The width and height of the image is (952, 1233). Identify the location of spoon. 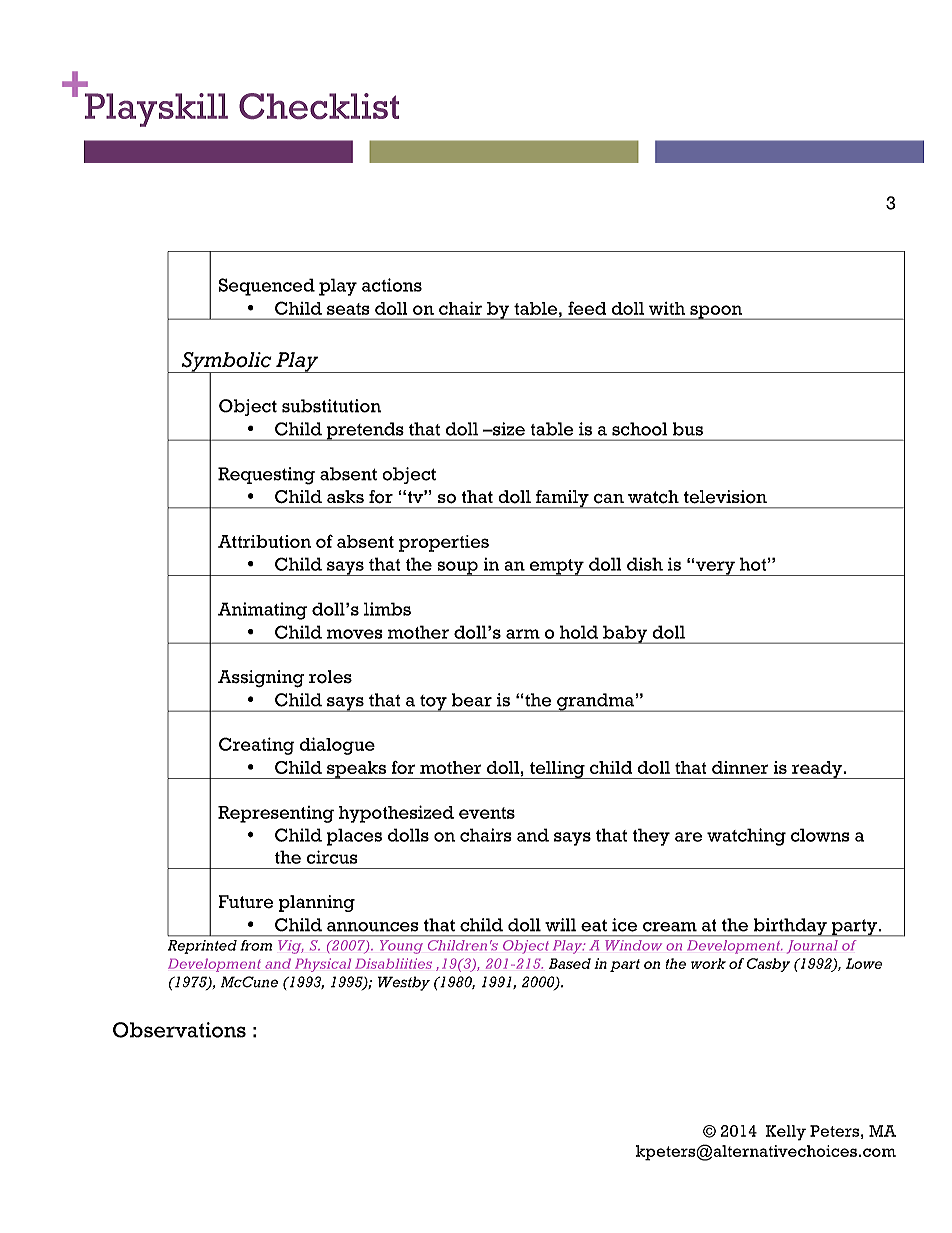
(716, 312).
